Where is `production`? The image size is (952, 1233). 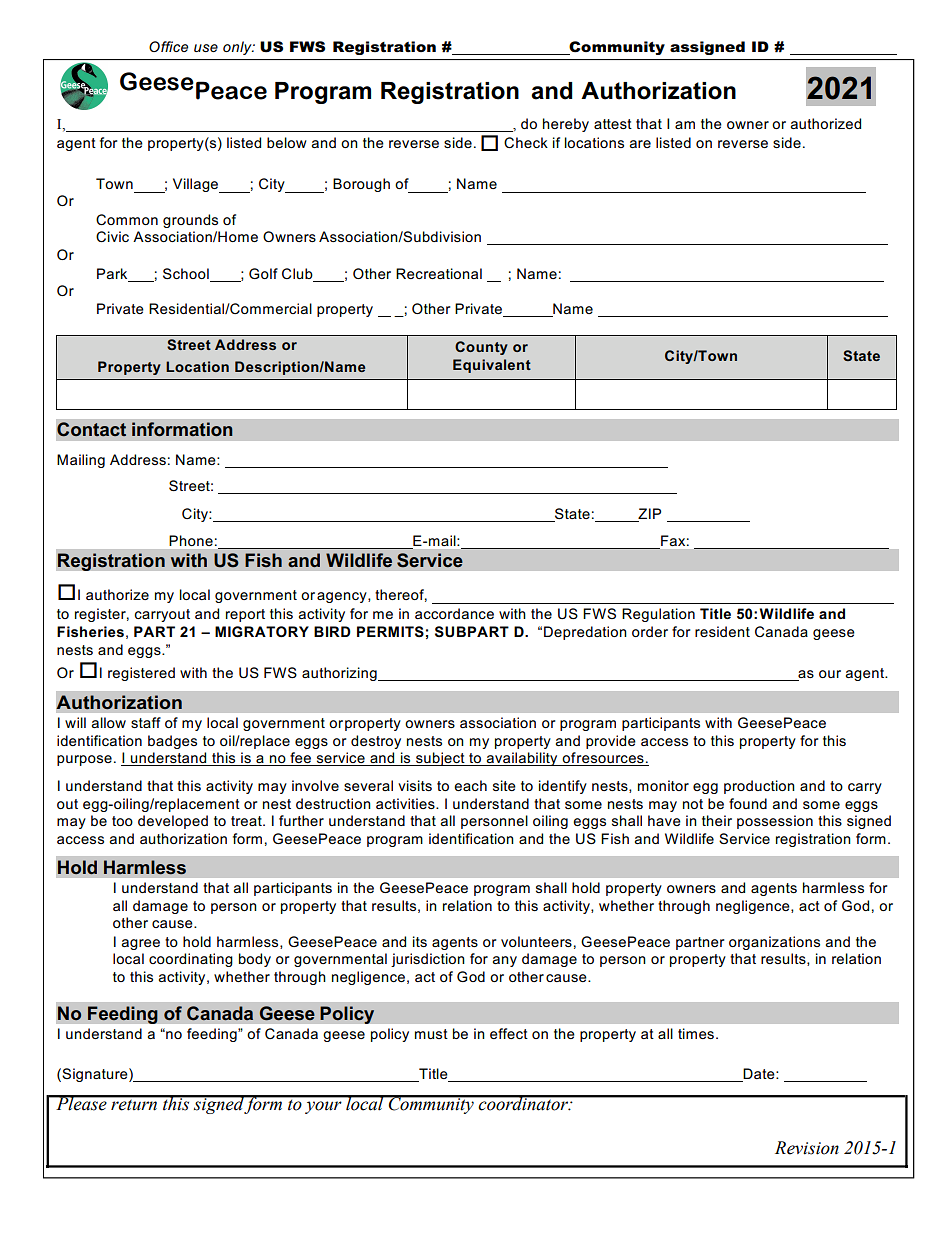 production is located at coordinates (759, 787).
